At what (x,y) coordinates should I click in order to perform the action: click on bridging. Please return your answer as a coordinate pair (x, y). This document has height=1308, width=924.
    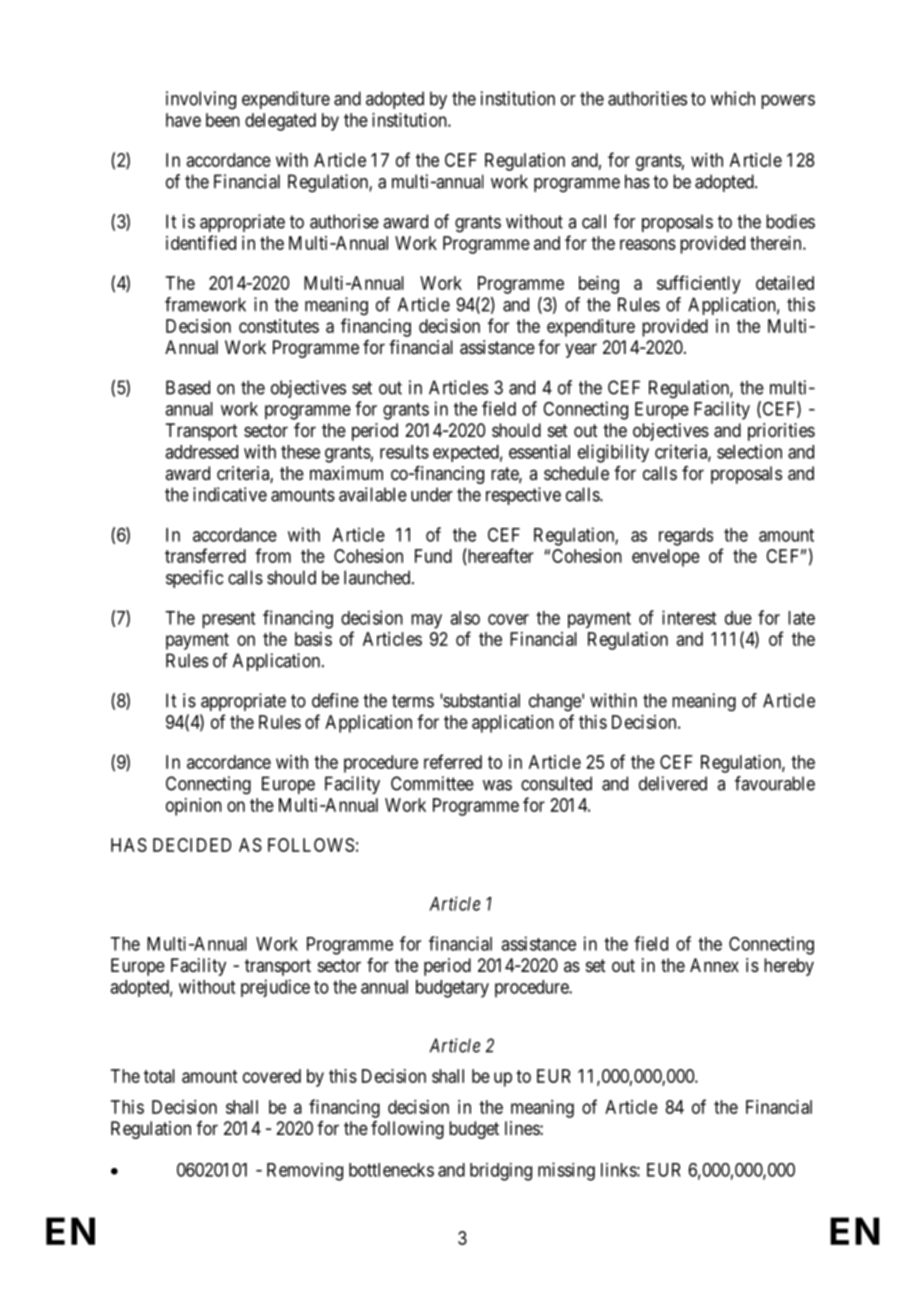
    Looking at the image, I should click on (501, 1172).
